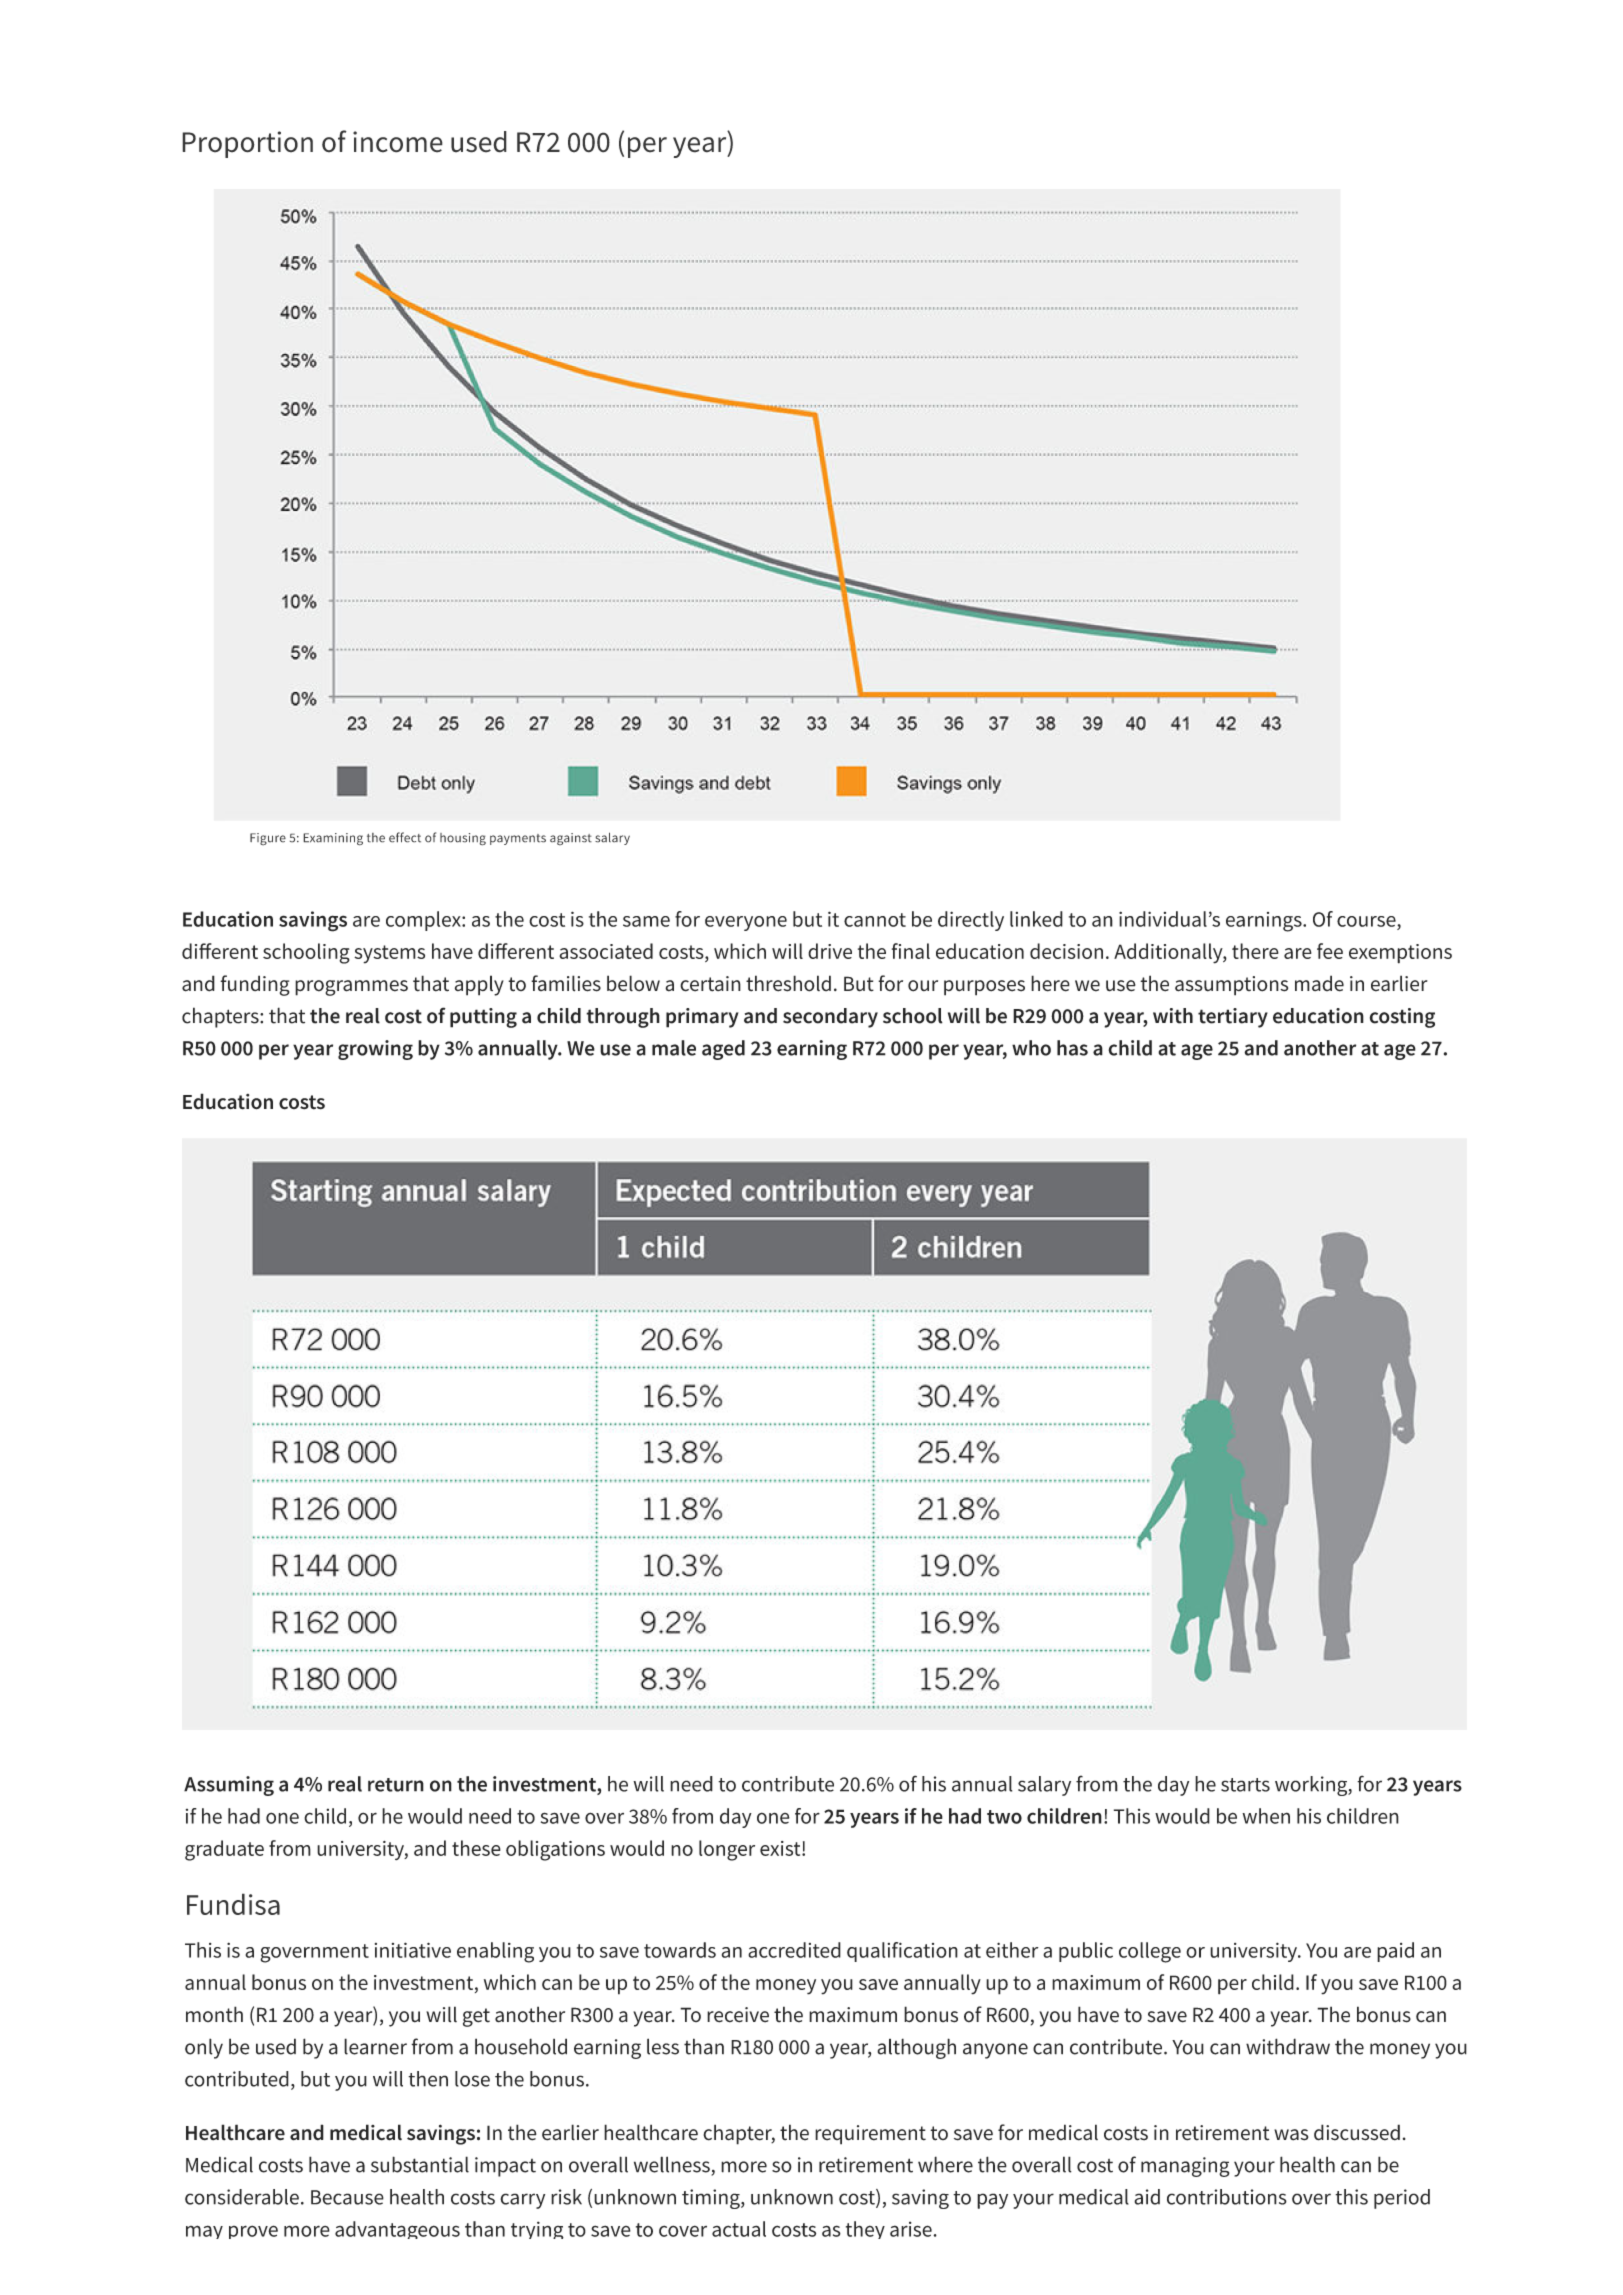 The image size is (1623, 2295). I want to click on course, so click(1367, 921).
